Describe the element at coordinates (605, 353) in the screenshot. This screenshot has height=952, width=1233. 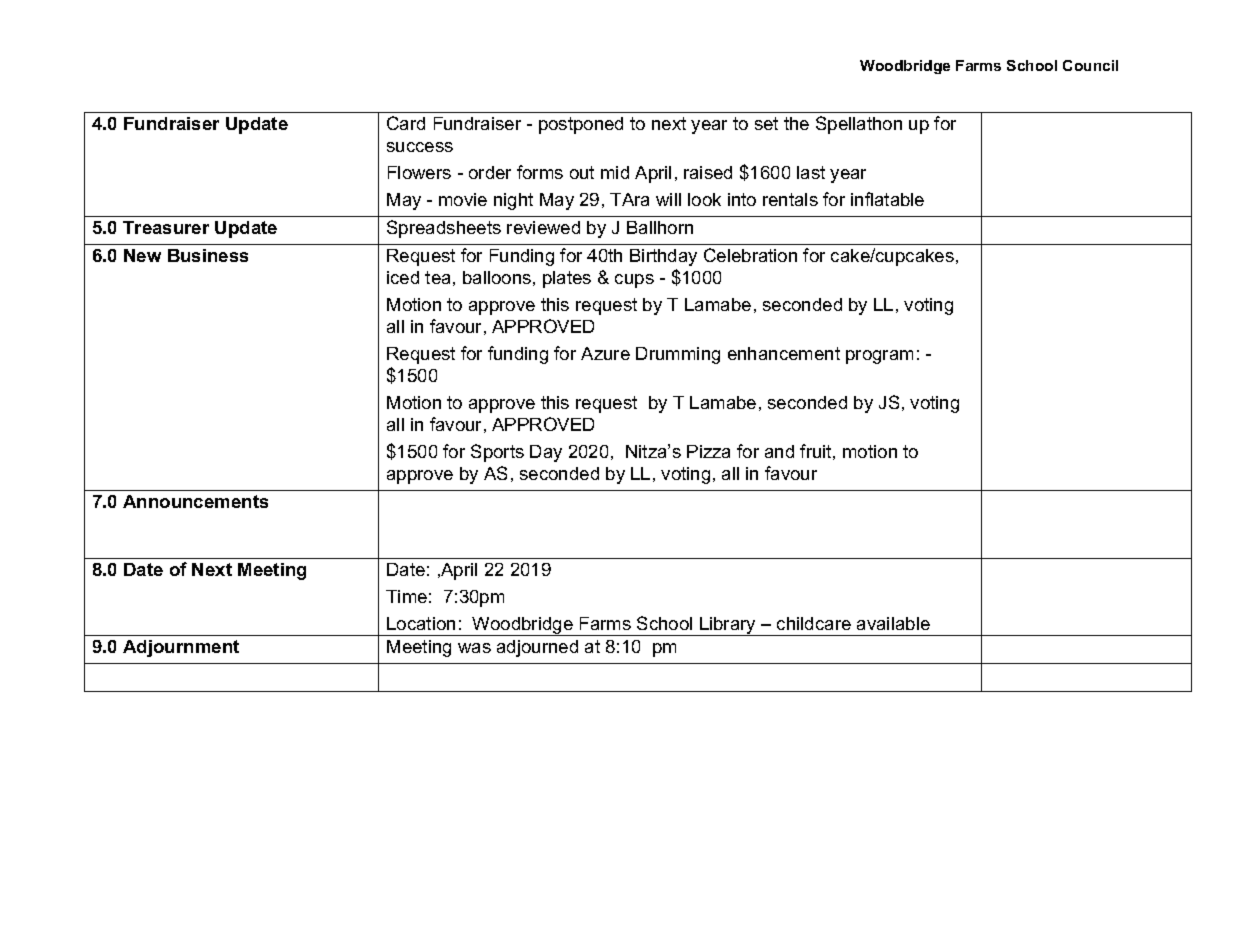
I see `Azure` at that location.
